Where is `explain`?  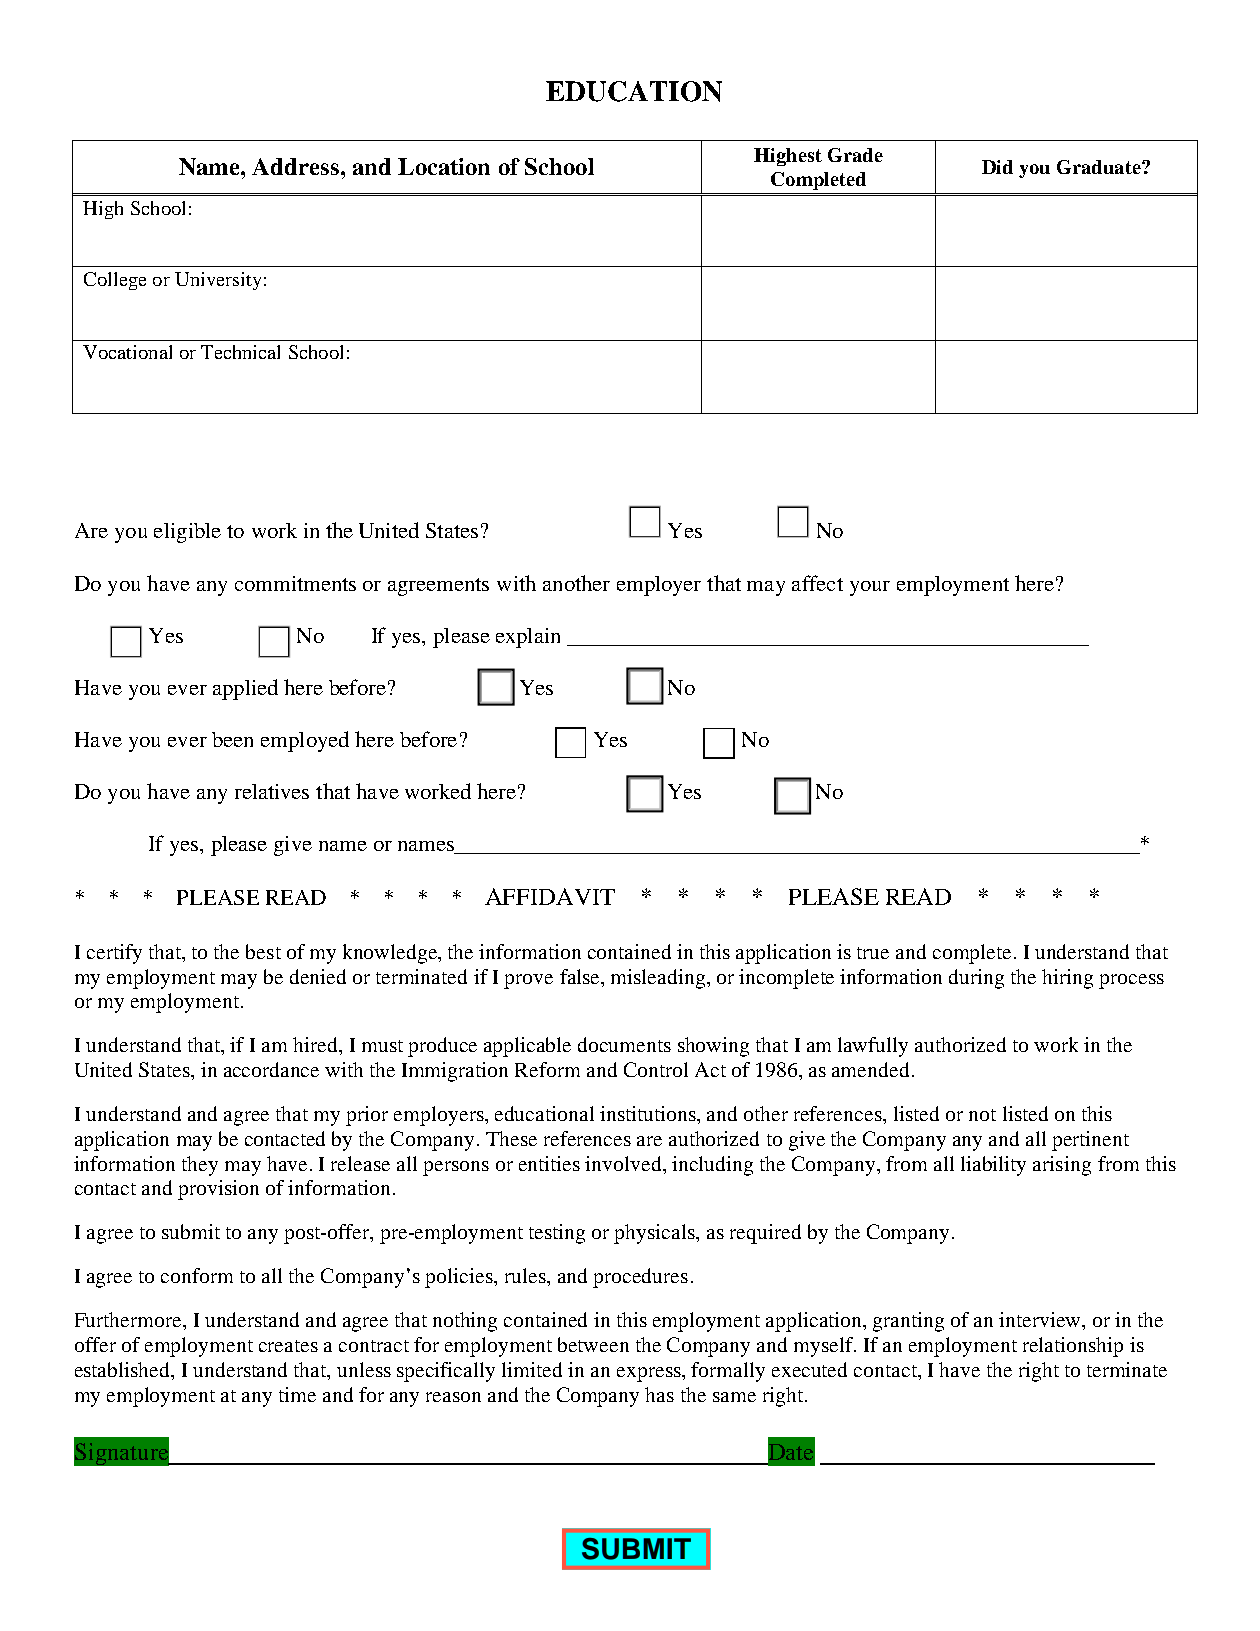 explain is located at coordinates (528, 638).
